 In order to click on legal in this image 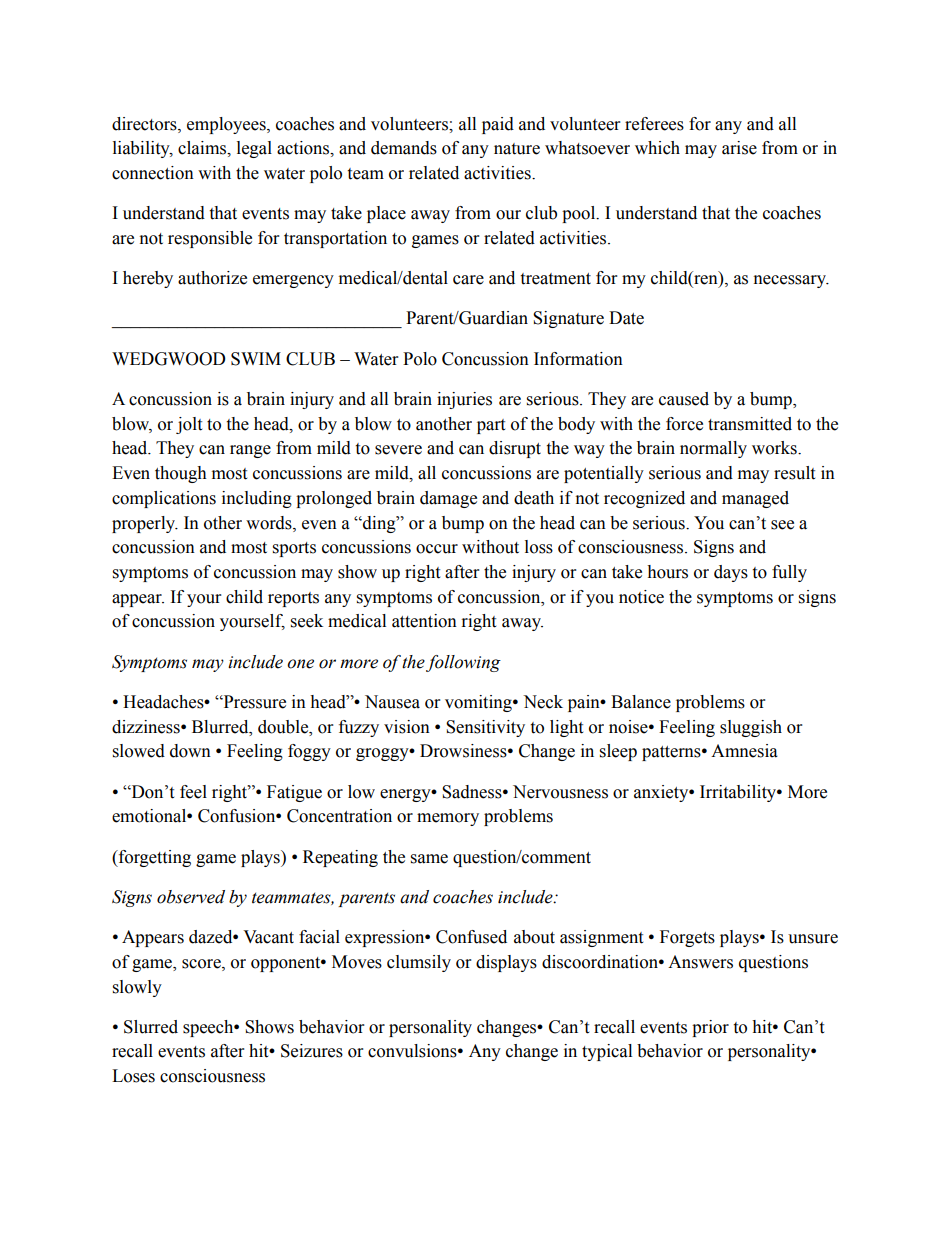, I will do `click(254, 149)`.
